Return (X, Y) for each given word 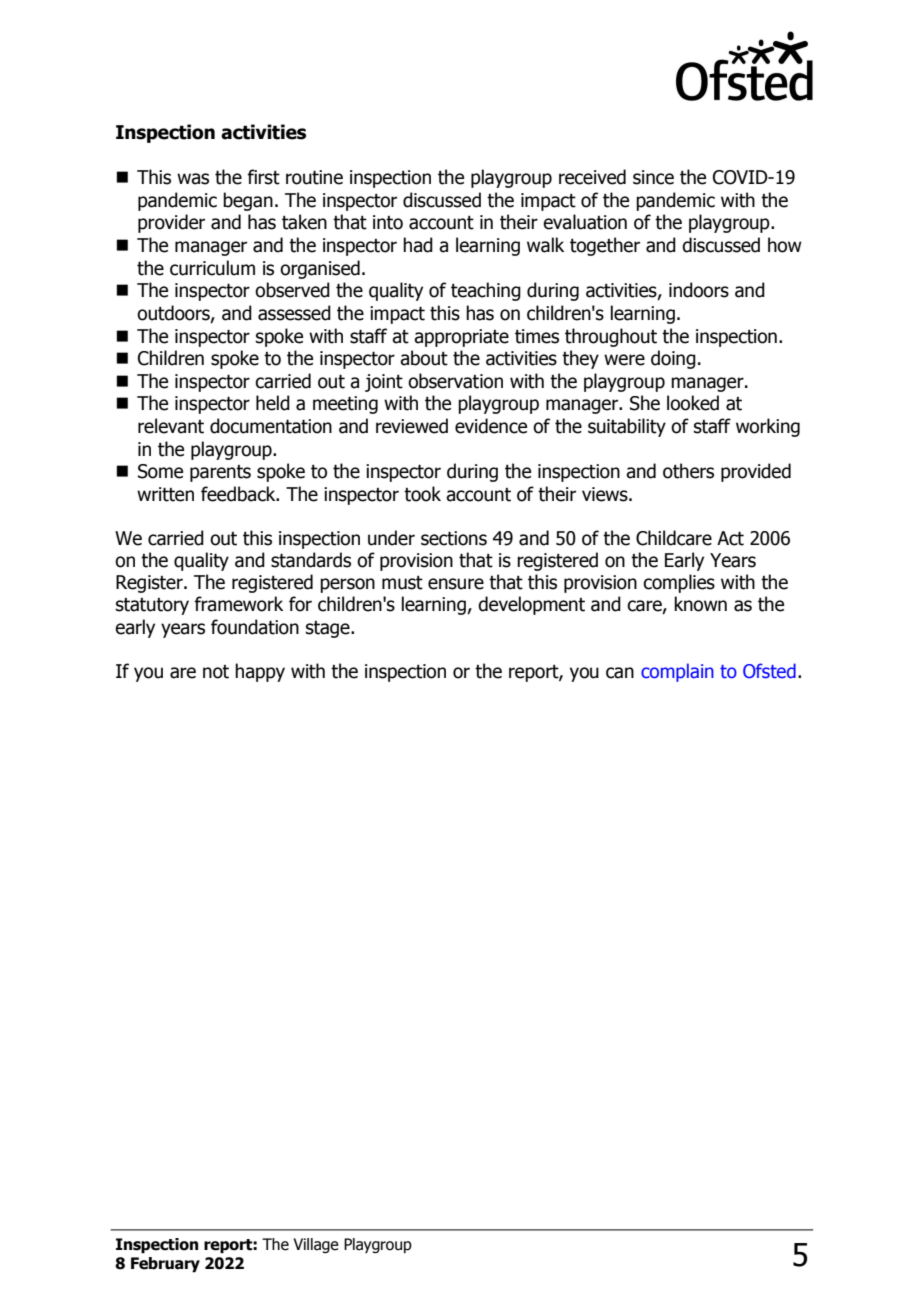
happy (260, 672)
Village (316, 1245)
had (418, 245)
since (653, 177)
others (688, 471)
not (216, 672)
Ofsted (769, 671)
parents (220, 473)
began (248, 201)
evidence (491, 426)
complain (677, 672)
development (531, 605)
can (620, 673)
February (165, 1265)
